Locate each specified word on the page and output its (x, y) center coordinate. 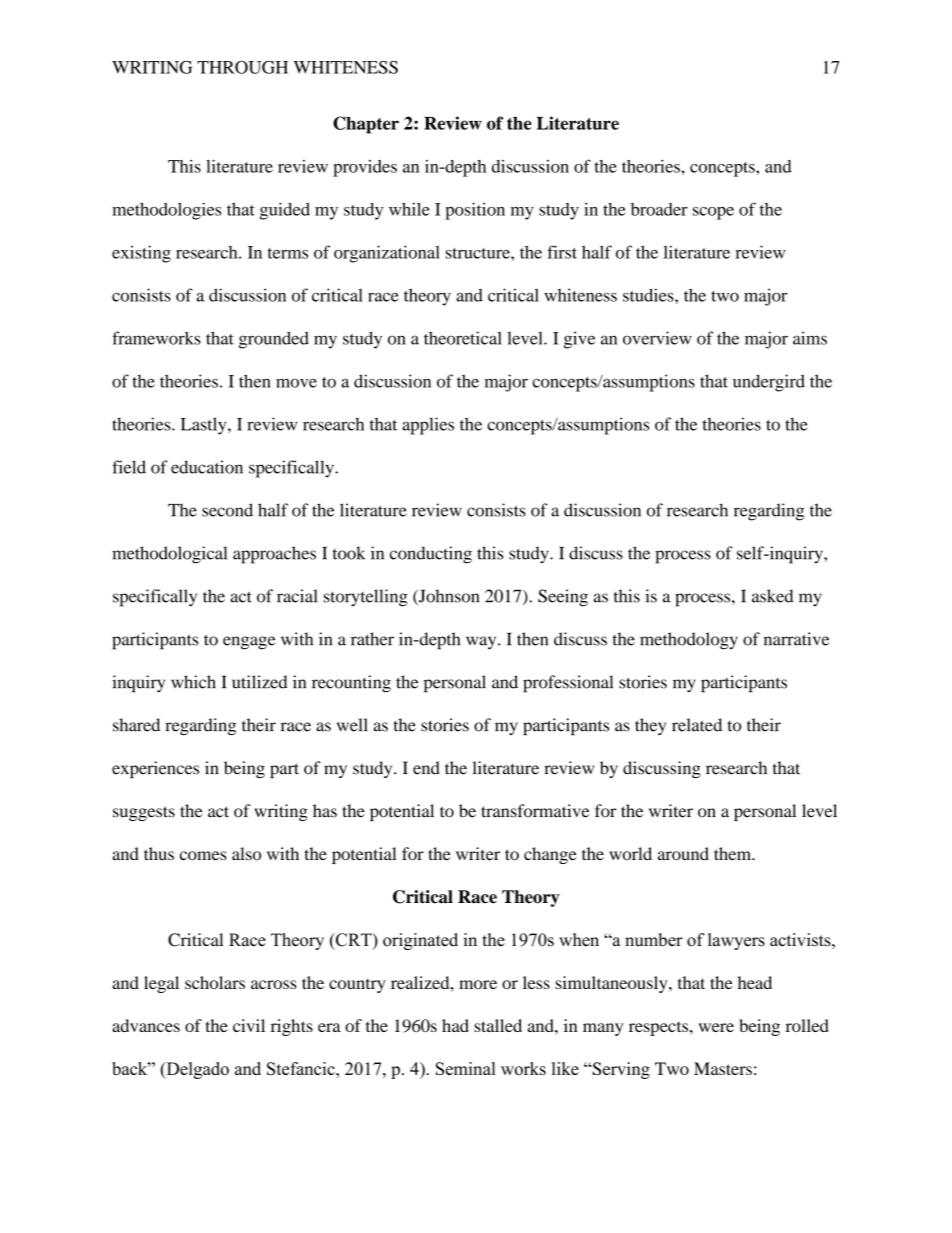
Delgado (196, 1070)
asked (773, 596)
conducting (431, 555)
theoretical (463, 338)
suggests (144, 813)
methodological (169, 555)
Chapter (366, 125)
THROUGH (242, 67)
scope (713, 213)
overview (657, 338)
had (455, 1025)
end (426, 768)
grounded (274, 340)
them (733, 854)
